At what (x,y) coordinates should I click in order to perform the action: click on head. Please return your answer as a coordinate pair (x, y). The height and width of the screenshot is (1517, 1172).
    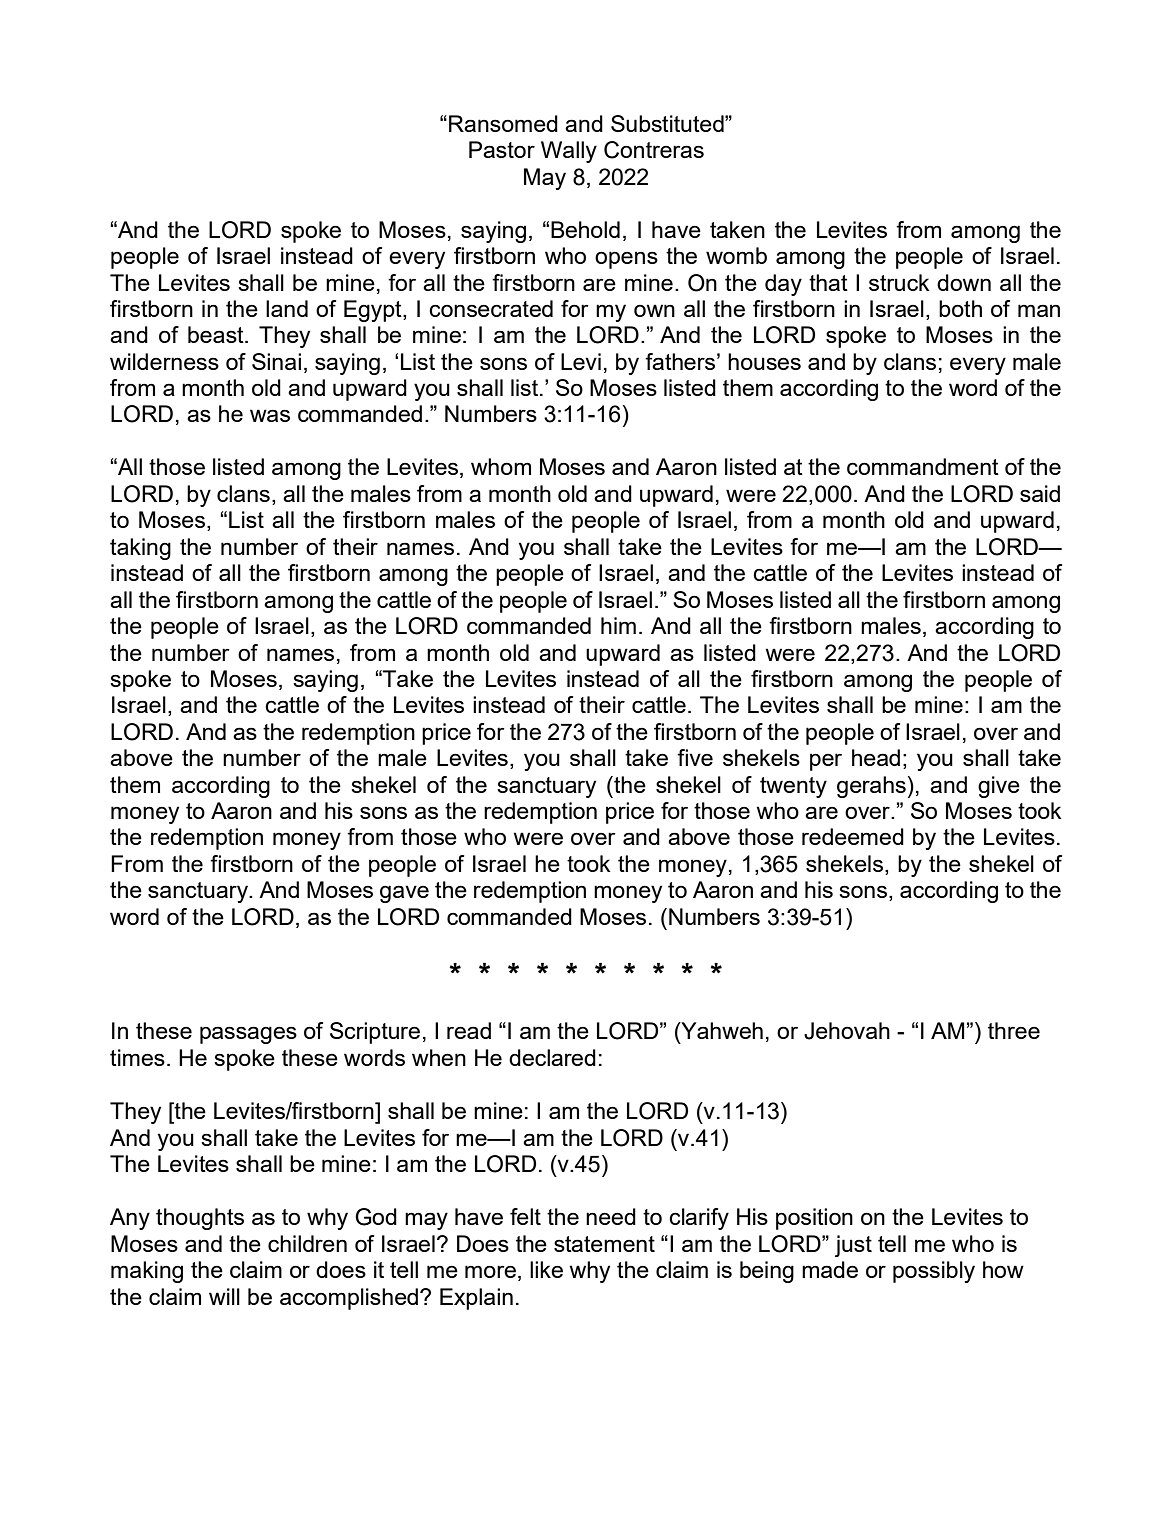
    Looking at the image, I should click on (876, 757).
